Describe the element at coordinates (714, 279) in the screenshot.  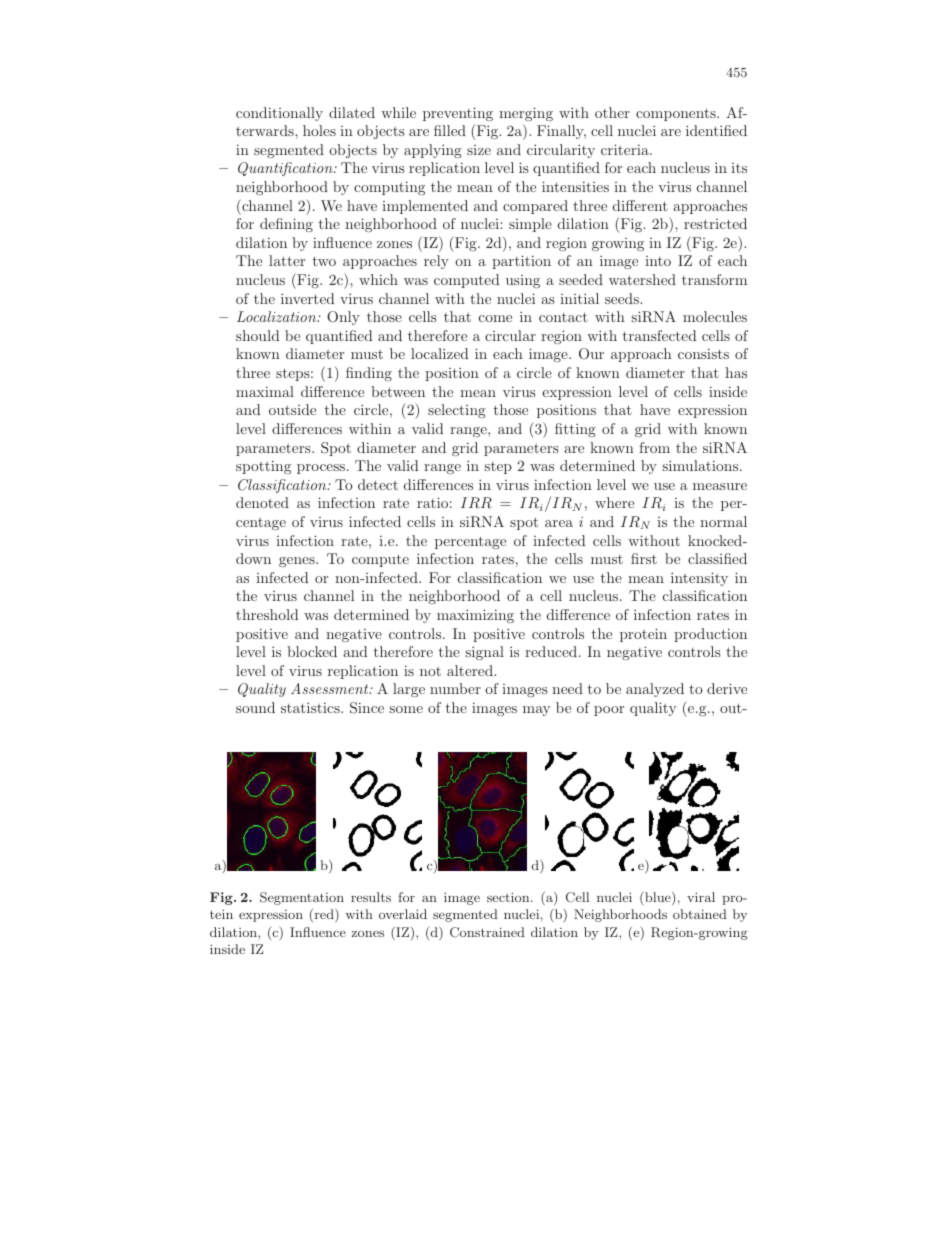
I see `transform` at that location.
